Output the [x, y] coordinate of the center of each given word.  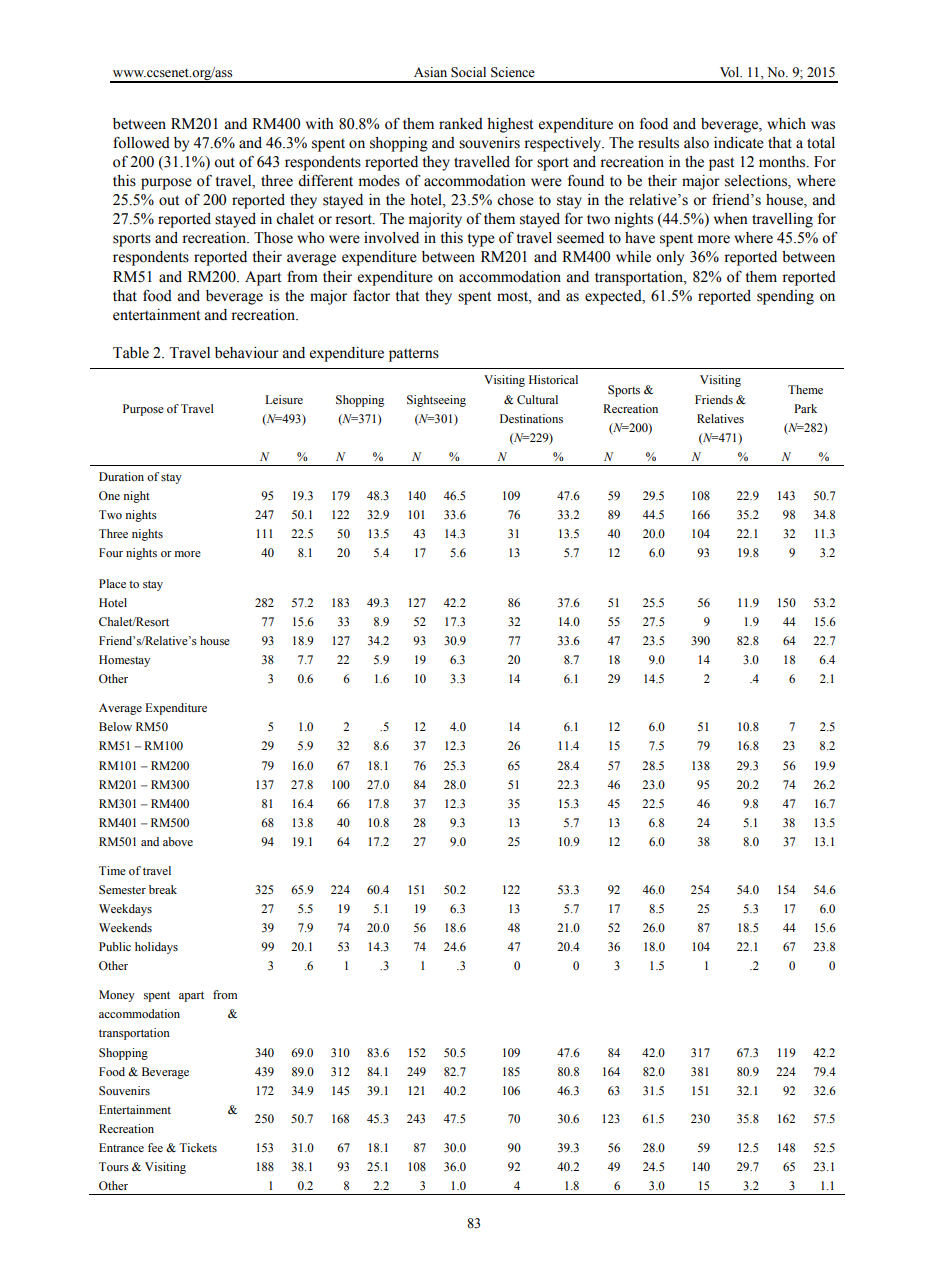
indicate [739, 143]
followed [141, 142]
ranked [461, 124]
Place [112, 583]
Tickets [198, 1148]
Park [805, 408]
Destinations [531, 418]
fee [155, 1147]
